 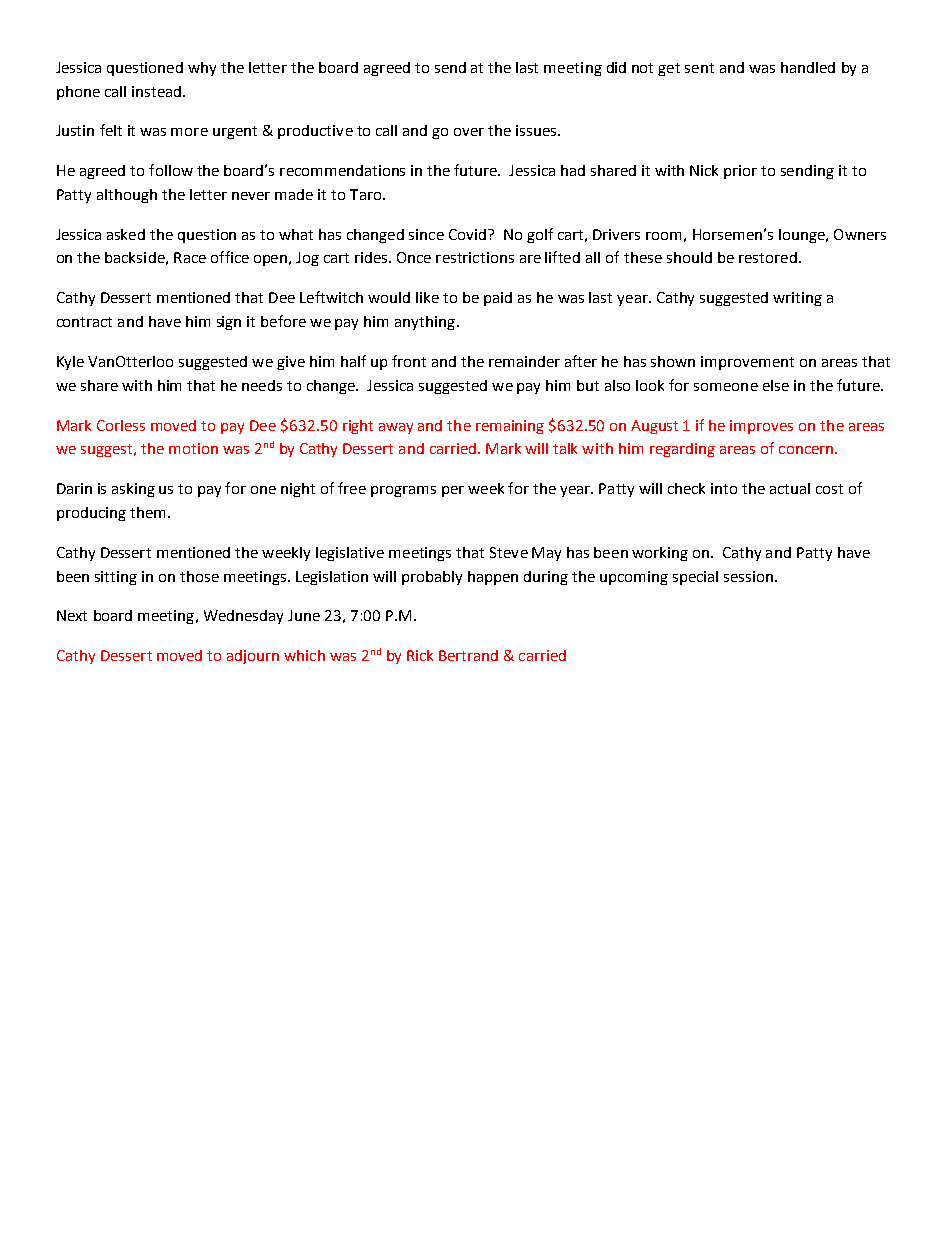 What do you see at coordinates (409, 361) in the image?
I see `front` at bounding box center [409, 361].
